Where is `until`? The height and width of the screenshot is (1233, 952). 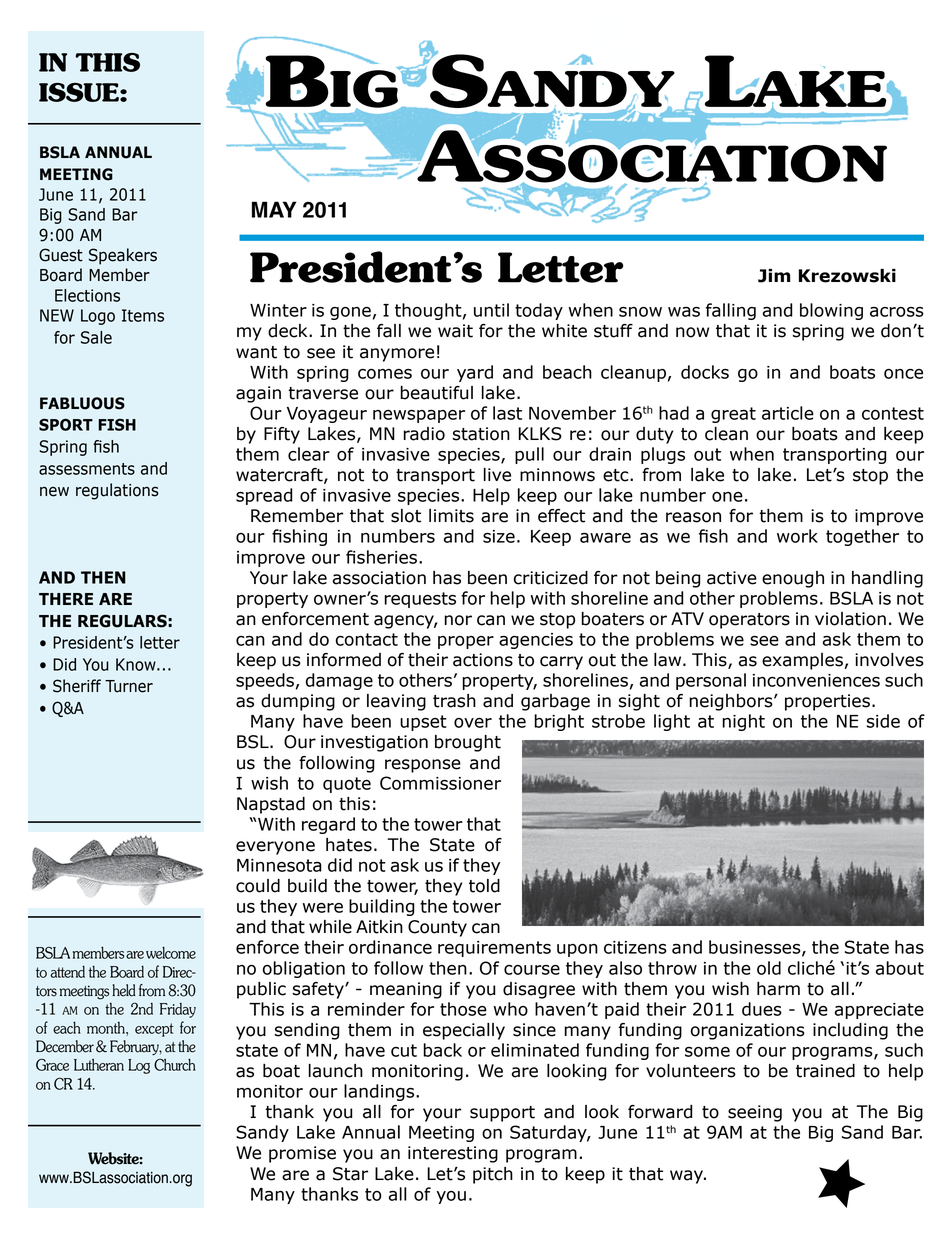
until is located at coordinates (491, 310).
